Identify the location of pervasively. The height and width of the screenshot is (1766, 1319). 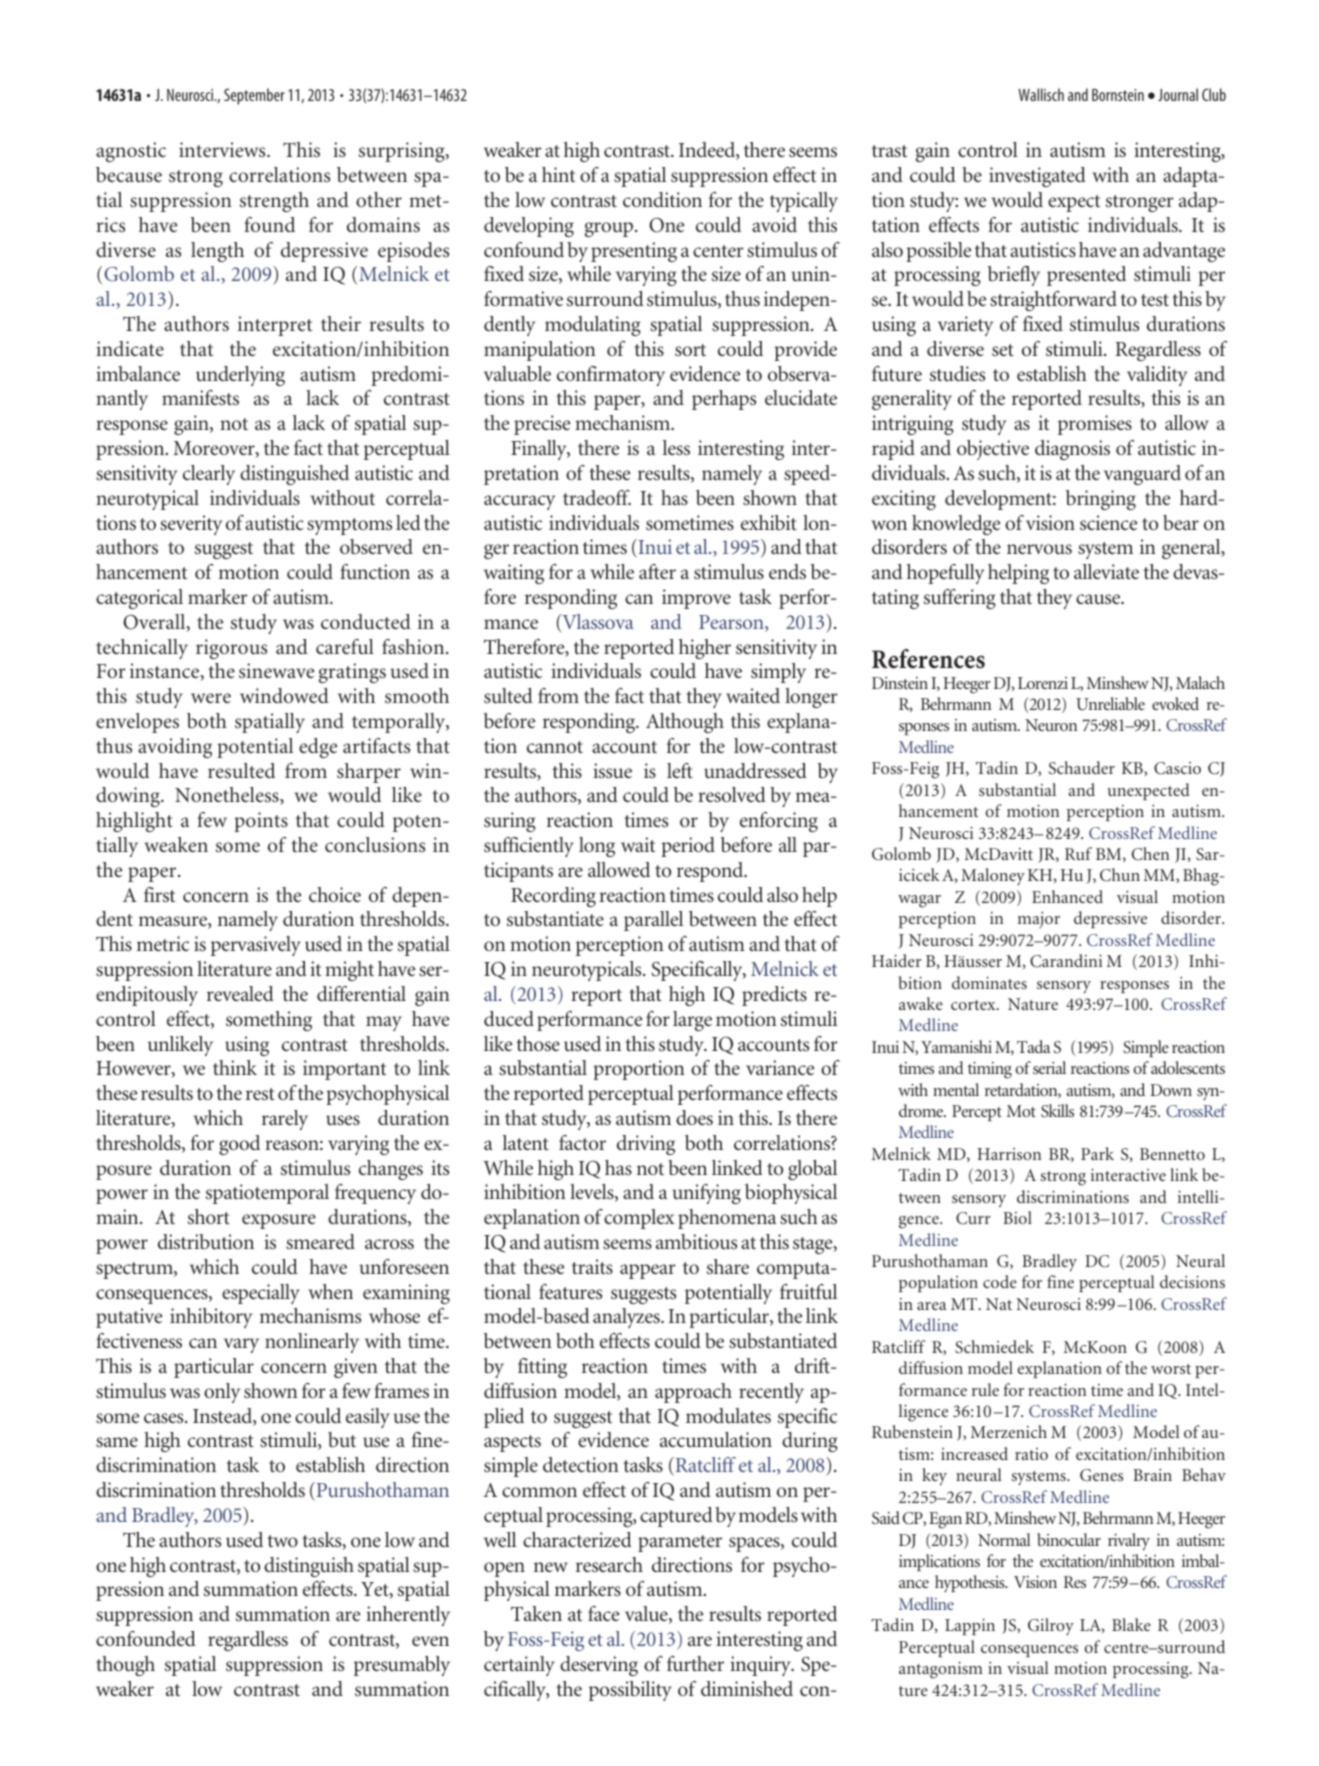
(256, 946).
